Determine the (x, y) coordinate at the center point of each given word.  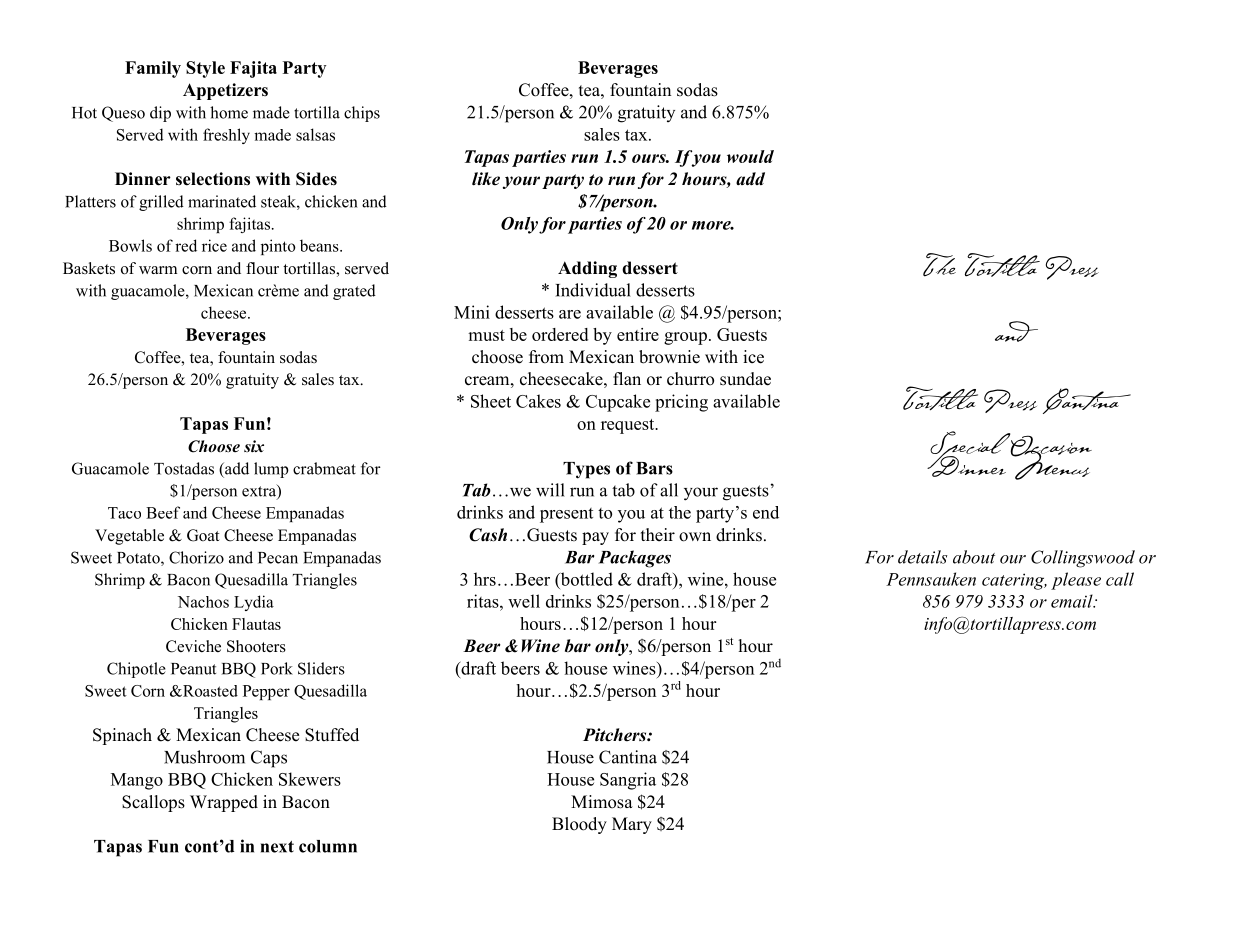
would (750, 156)
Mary (632, 825)
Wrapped (224, 803)
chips (362, 114)
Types (586, 470)
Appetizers (225, 91)
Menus (1052, 464)
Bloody (579, 825)
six (254, 446)
